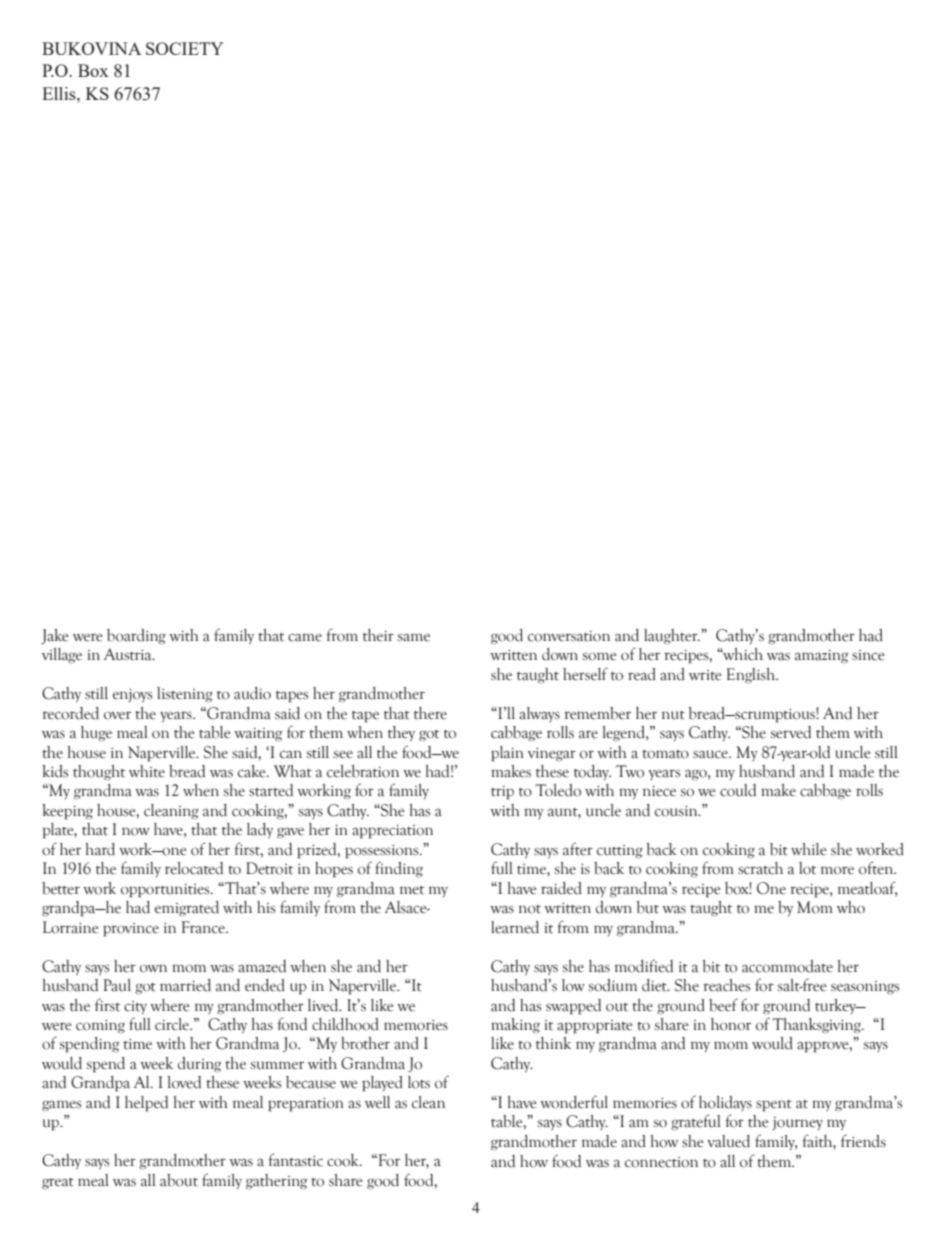 The height and width of the screenshot is (1233, 952). What do you see at coordinates (166, 890) in the screenshot?
I see `opportunities` at bounding box center [166, 890].
